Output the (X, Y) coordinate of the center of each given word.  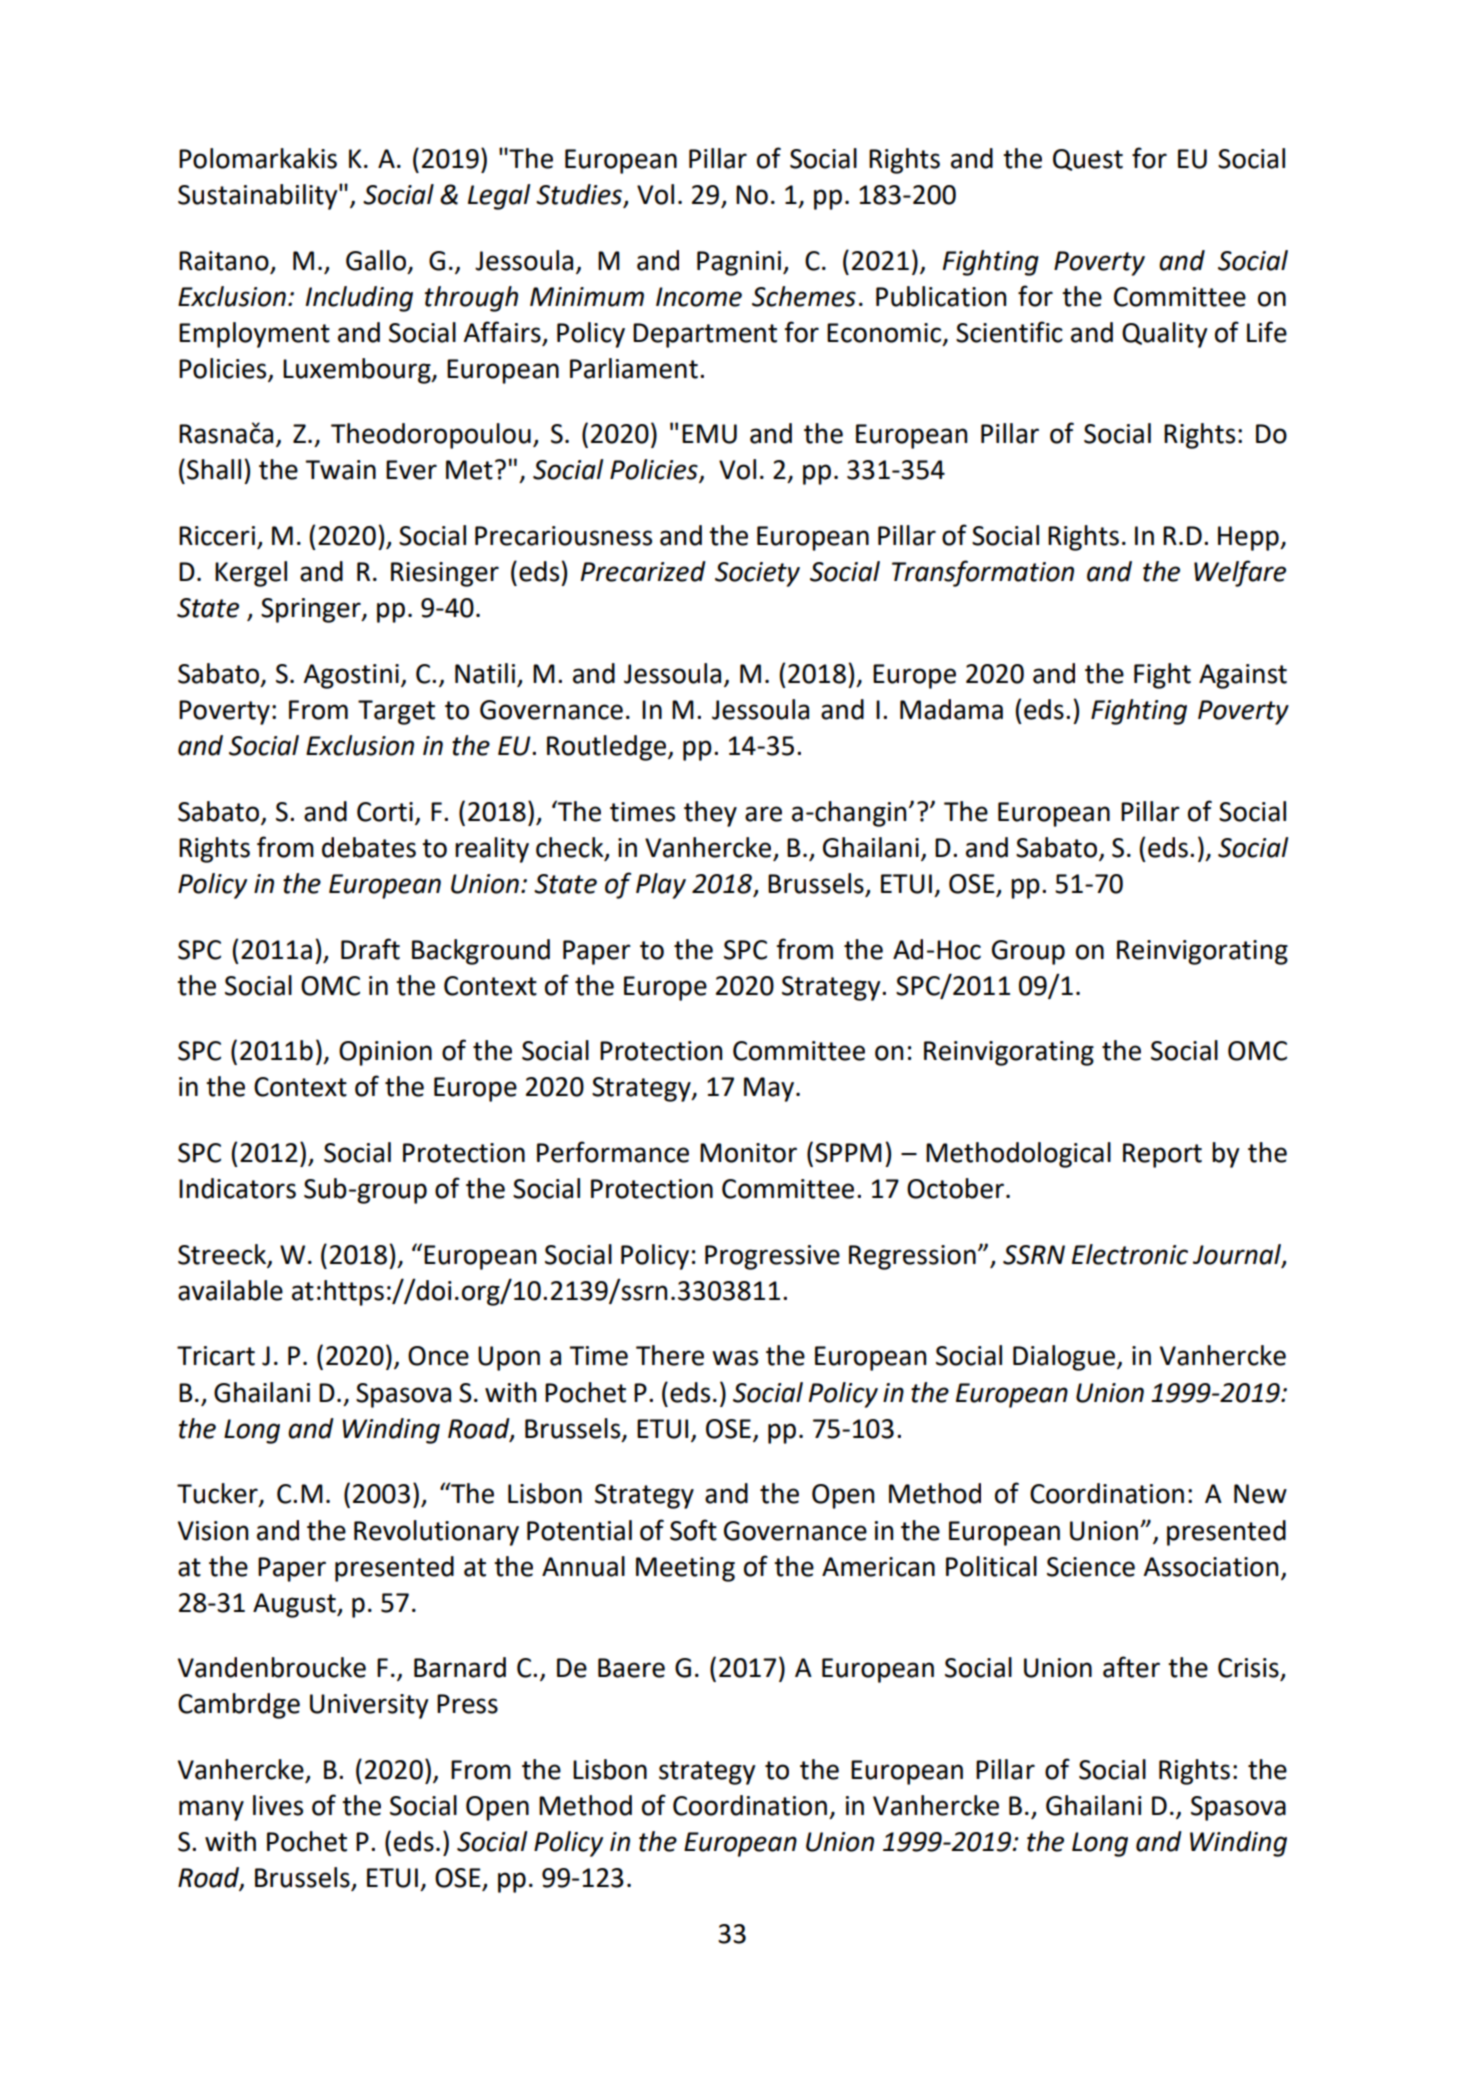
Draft (370, 949)
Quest (1088, 160)
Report (1162, 1155)
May (770, 1089)
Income (699, 297)
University (369, 1706)
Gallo (376, 260)
